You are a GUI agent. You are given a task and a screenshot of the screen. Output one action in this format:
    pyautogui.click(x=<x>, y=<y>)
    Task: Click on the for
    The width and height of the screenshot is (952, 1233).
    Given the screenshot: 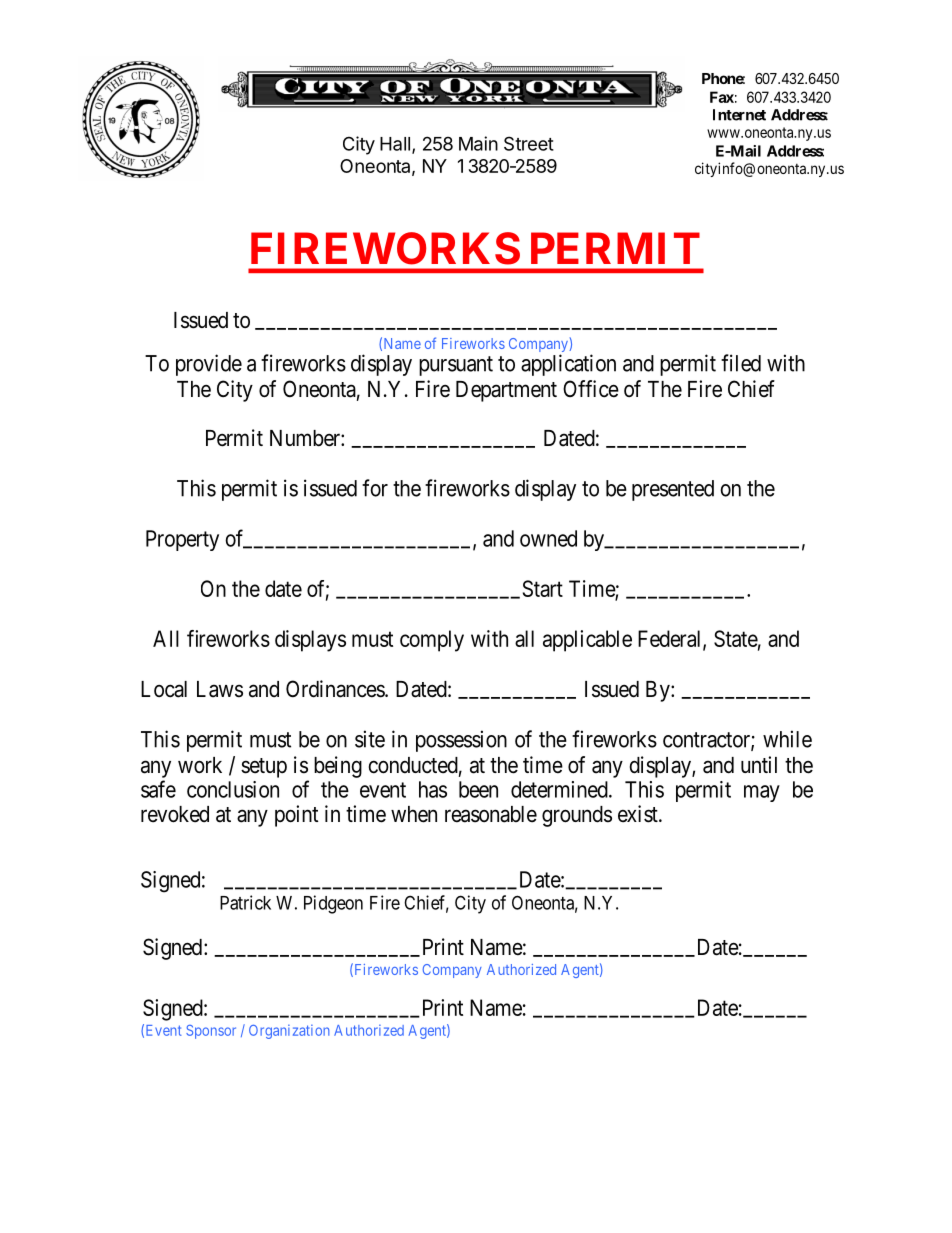 What is the action you would take?
    pyautogui.click(x=375, y=488)
